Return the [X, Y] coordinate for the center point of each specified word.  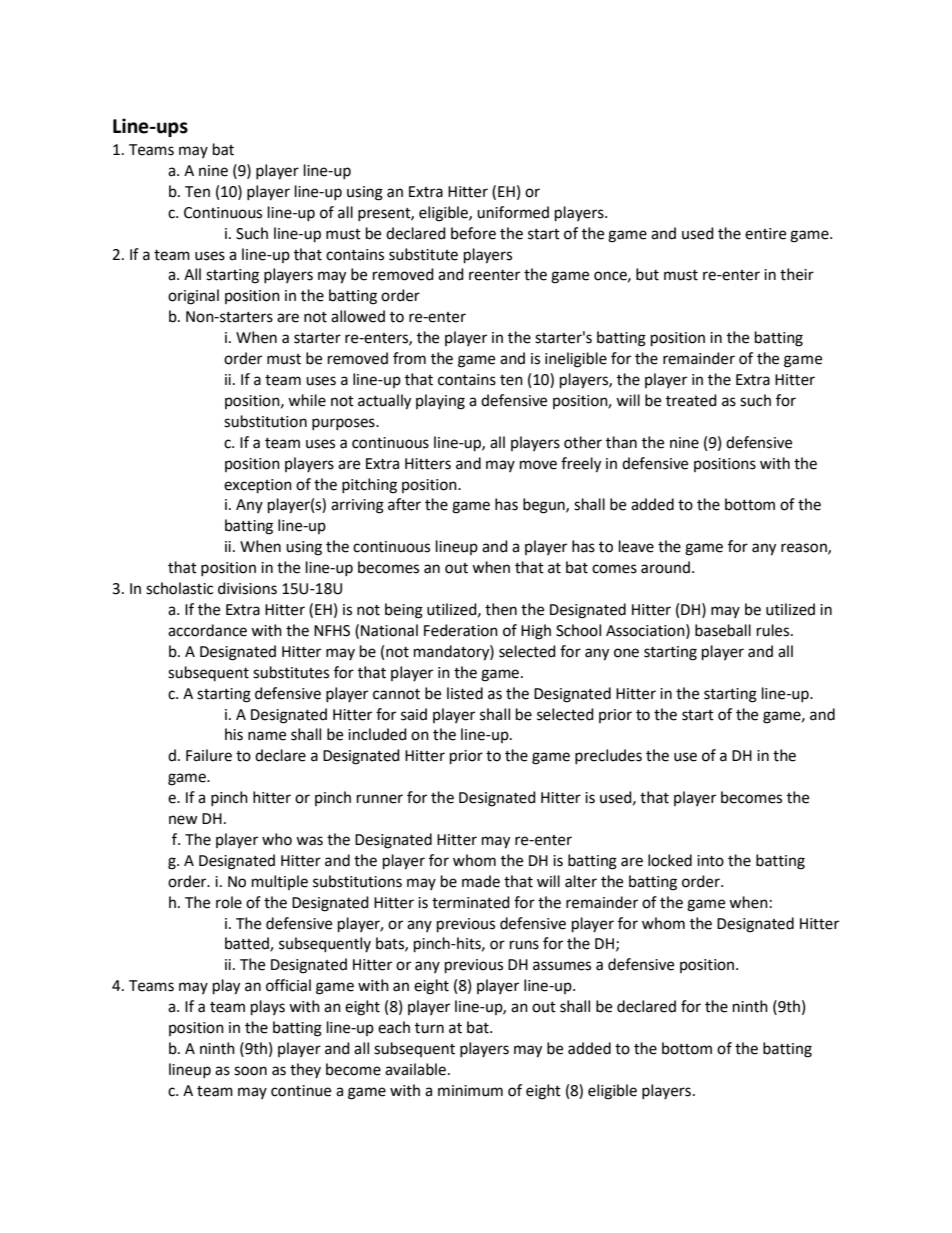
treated [691, 400]
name [267, 736]
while [307, 400]
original [193, 297]
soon [250, 1071]
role [229, 902]
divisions [247, 588]
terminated [471, 902]
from [409, 358]
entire [765, 234]
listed [465, 693]
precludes [608, 756]
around [665, 567]
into [710, 861]
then [501, 609]
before [473, 233]
